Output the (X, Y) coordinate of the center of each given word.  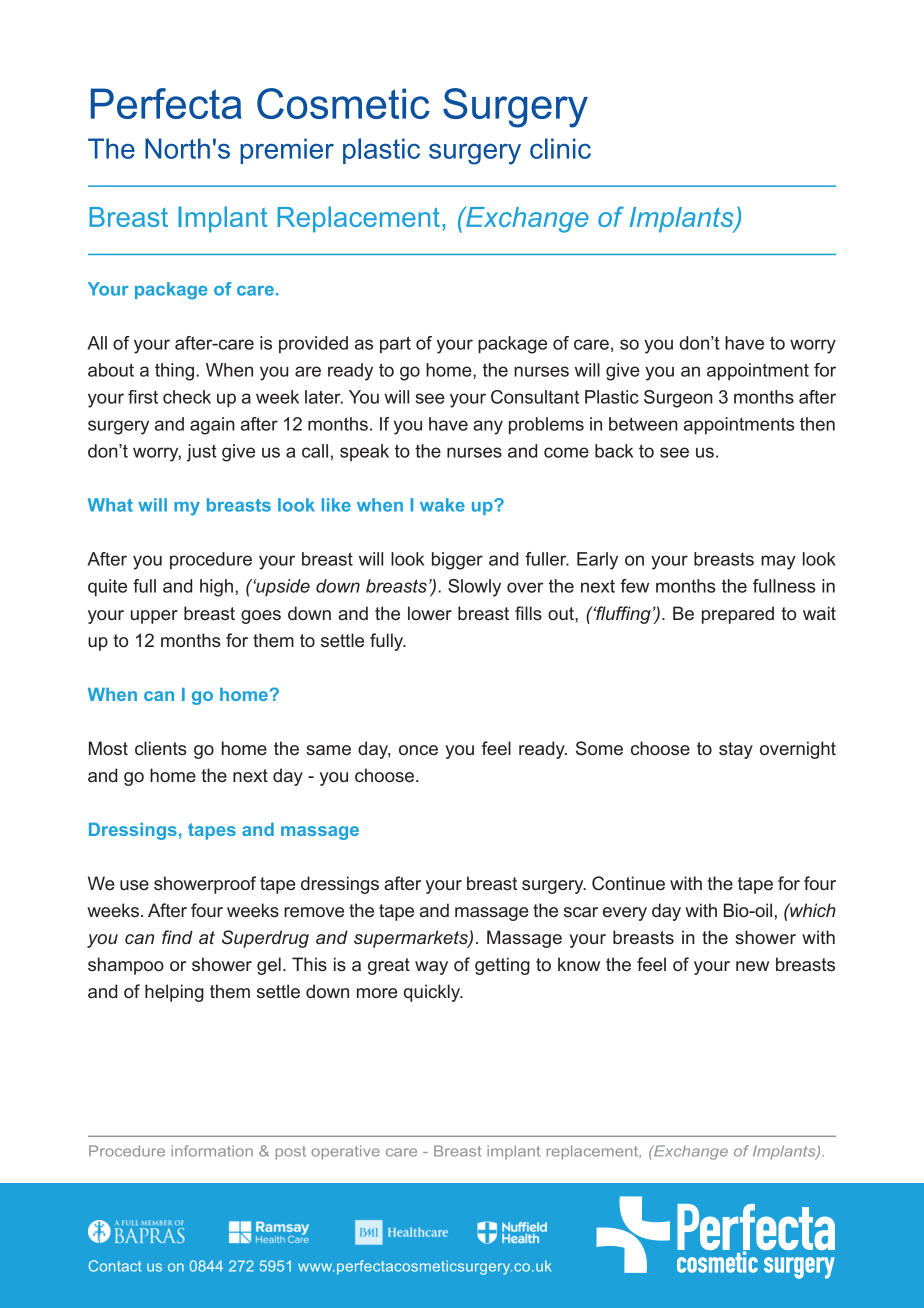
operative (346, 1152)
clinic (560, 148)
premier (287, 151)
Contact (115, 1266)
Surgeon (678, 399)
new (752, 966)
